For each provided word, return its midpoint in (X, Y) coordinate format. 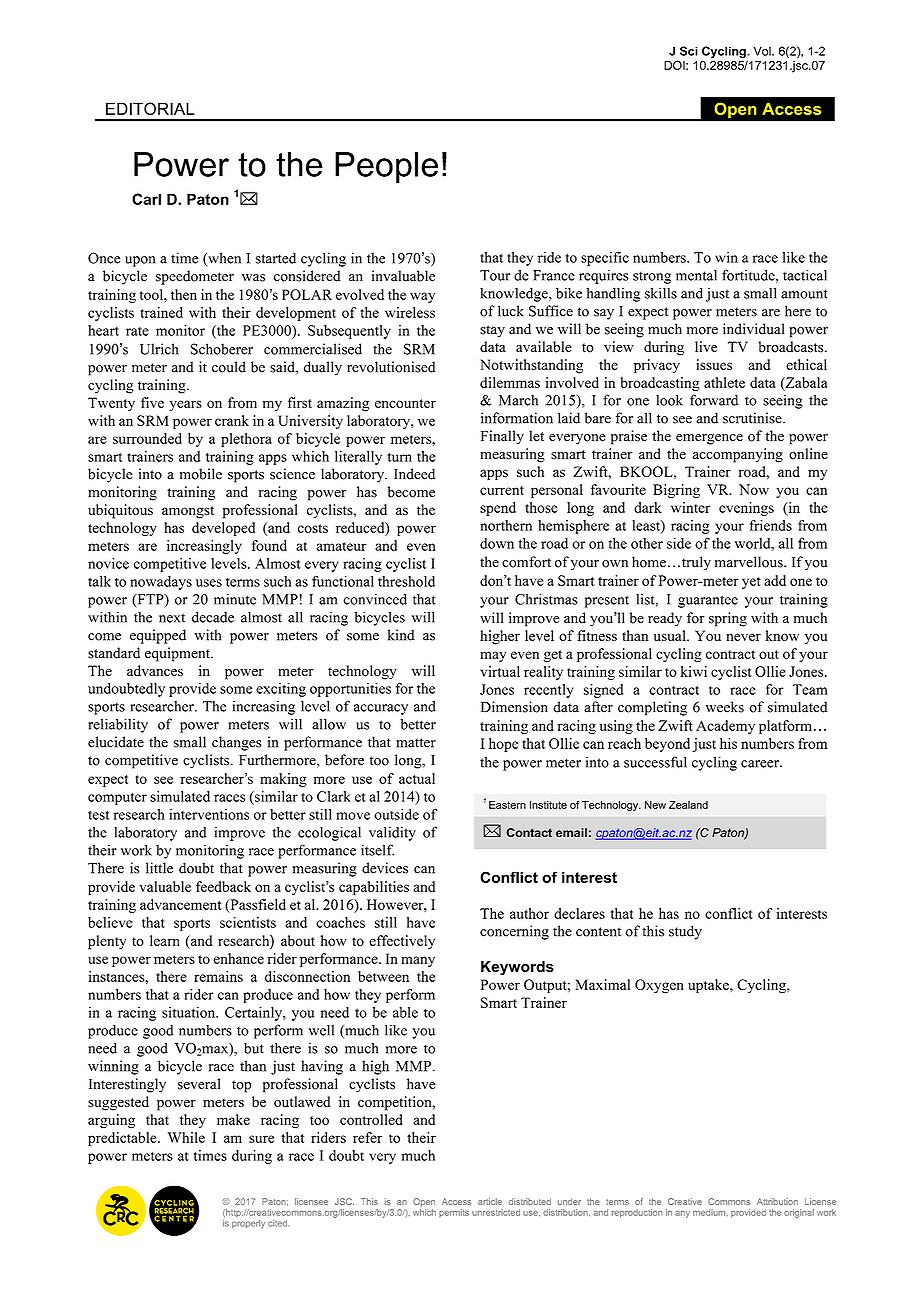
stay (492, 331)
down (497, 543)
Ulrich (159, 349)
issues (714, 364)
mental (696, 275)
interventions (209, 814)
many (418, 961)
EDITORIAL (150, 108)
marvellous (750, 562)
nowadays (161, 583)
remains (218, 976)
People (386, 167)
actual (417, 778)
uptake (709, 986)
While (186, 1137)
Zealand (688, 805)
